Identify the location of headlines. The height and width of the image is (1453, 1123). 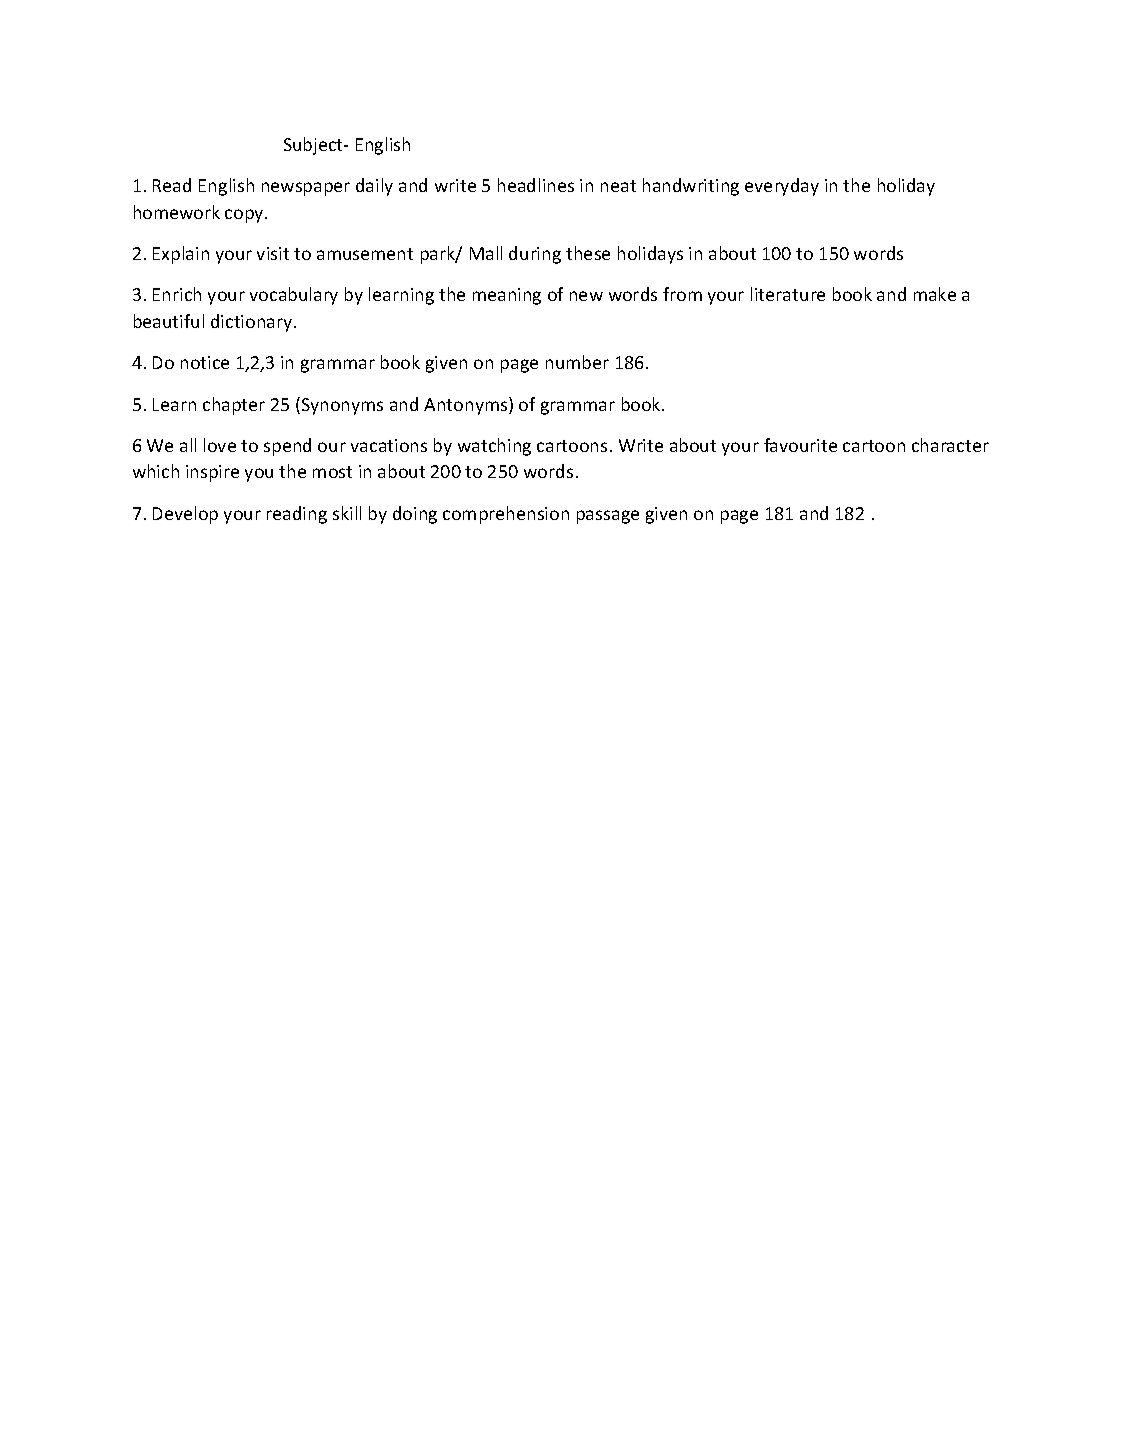
(536, 185).
